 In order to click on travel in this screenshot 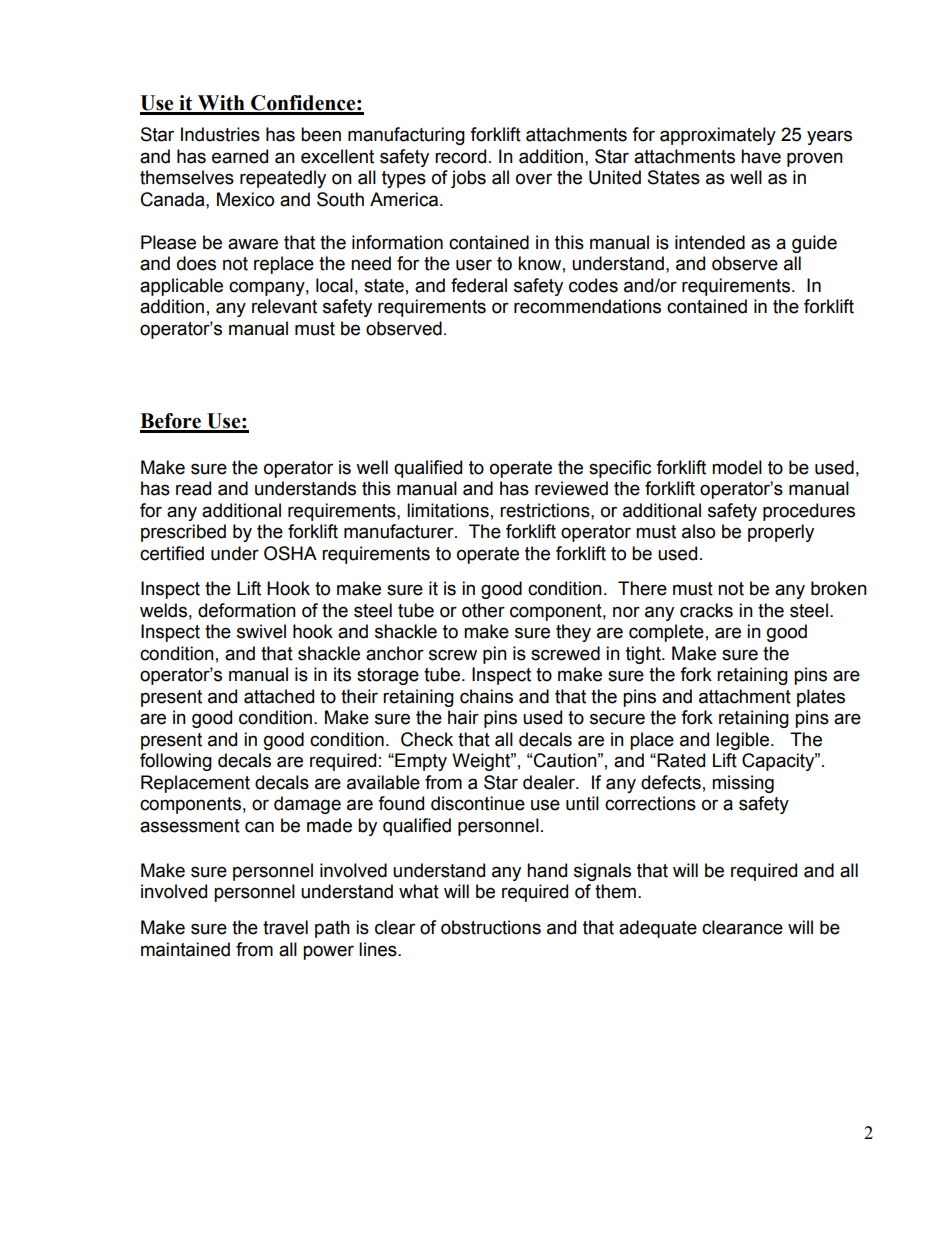, I will do `click(285, 927)`.
